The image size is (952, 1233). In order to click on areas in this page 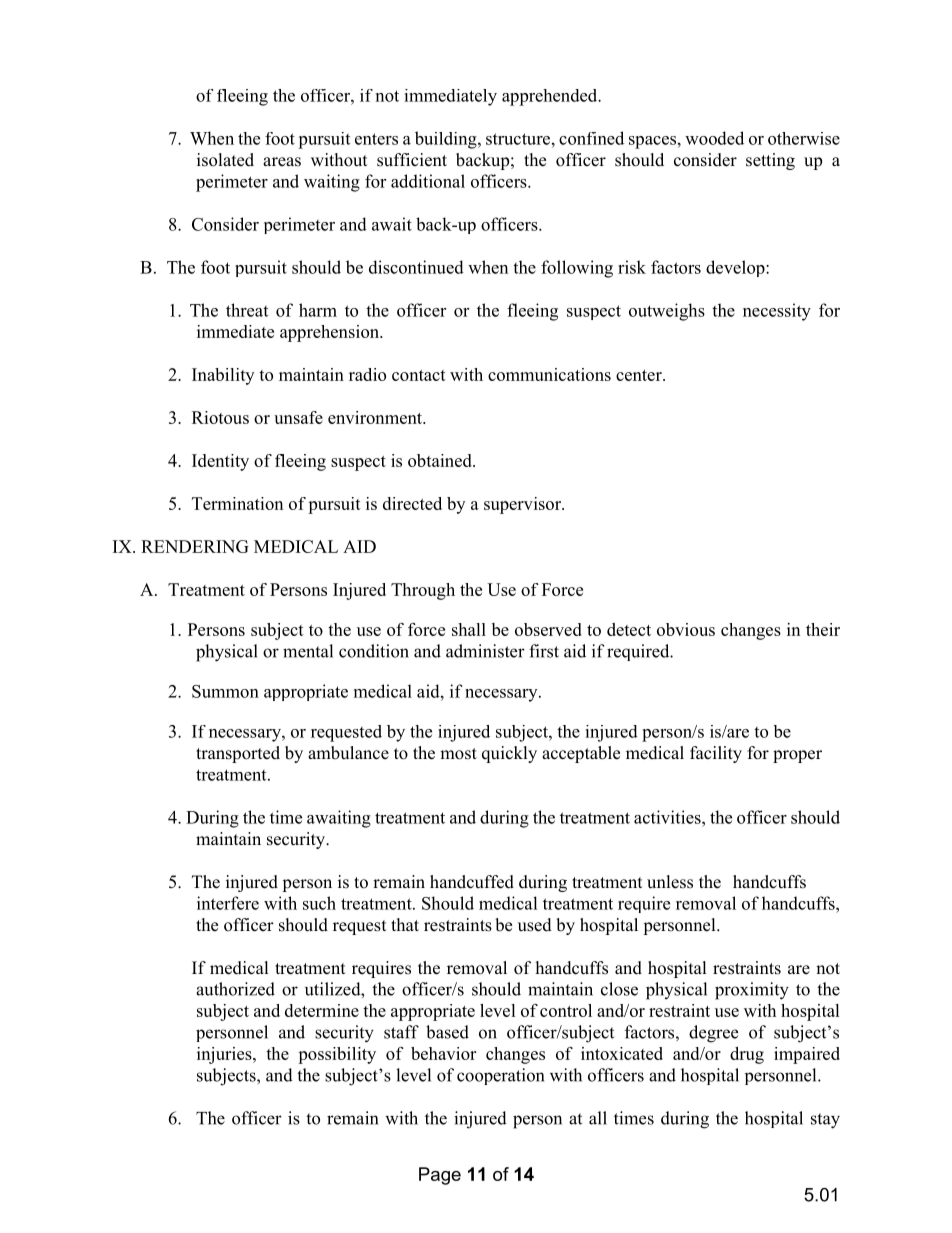, I will do `click(282, 162)`.
